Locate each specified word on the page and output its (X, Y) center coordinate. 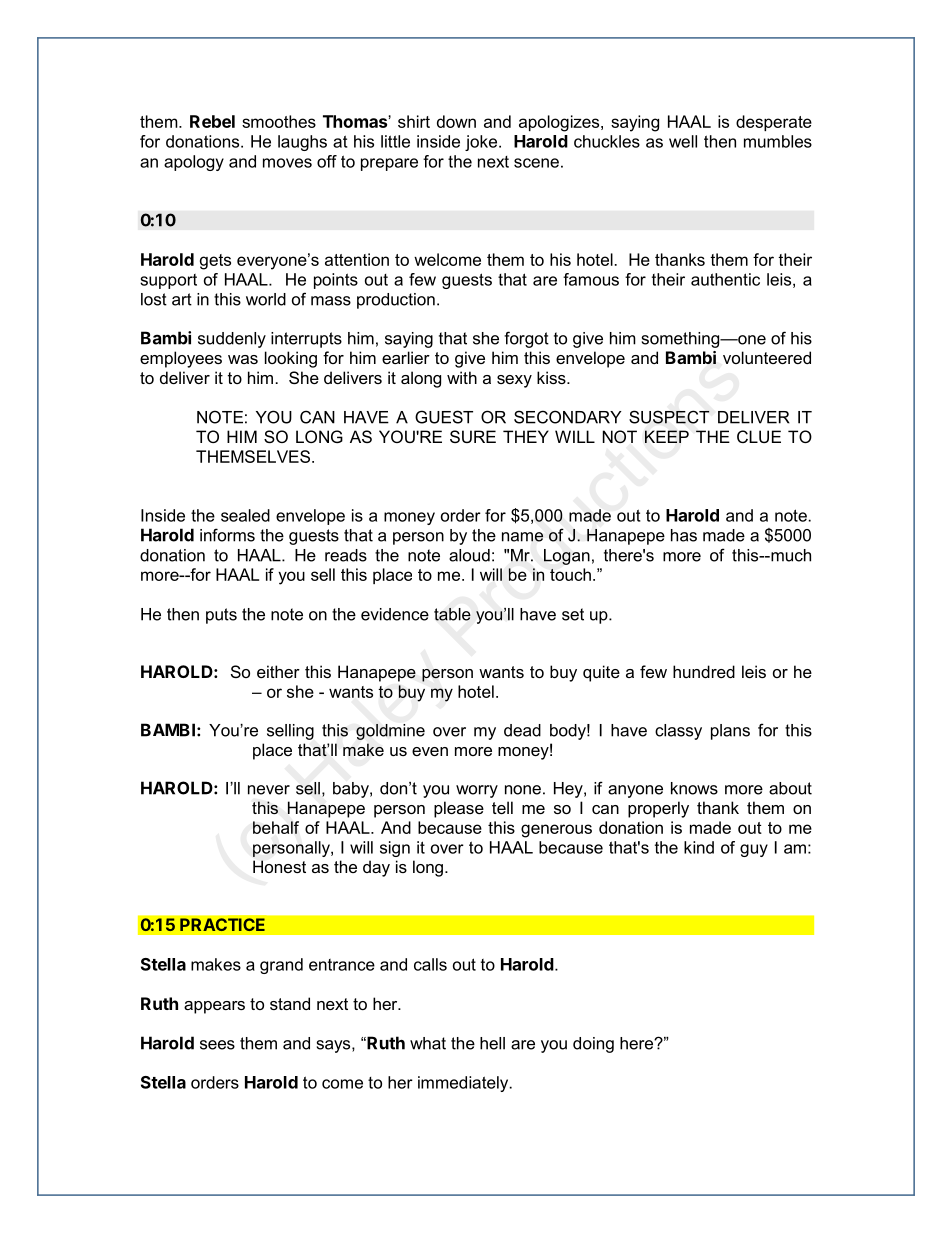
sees (217, 1045)
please (459, 809)
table (452, 614)
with (462, 377)
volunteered (767, 357)
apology (194, 163)
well (683, 141)
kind (699, 847)
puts (221, 616)
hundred (704, 671)
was (243, 359)
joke (482, 143)
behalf (276, 827)
